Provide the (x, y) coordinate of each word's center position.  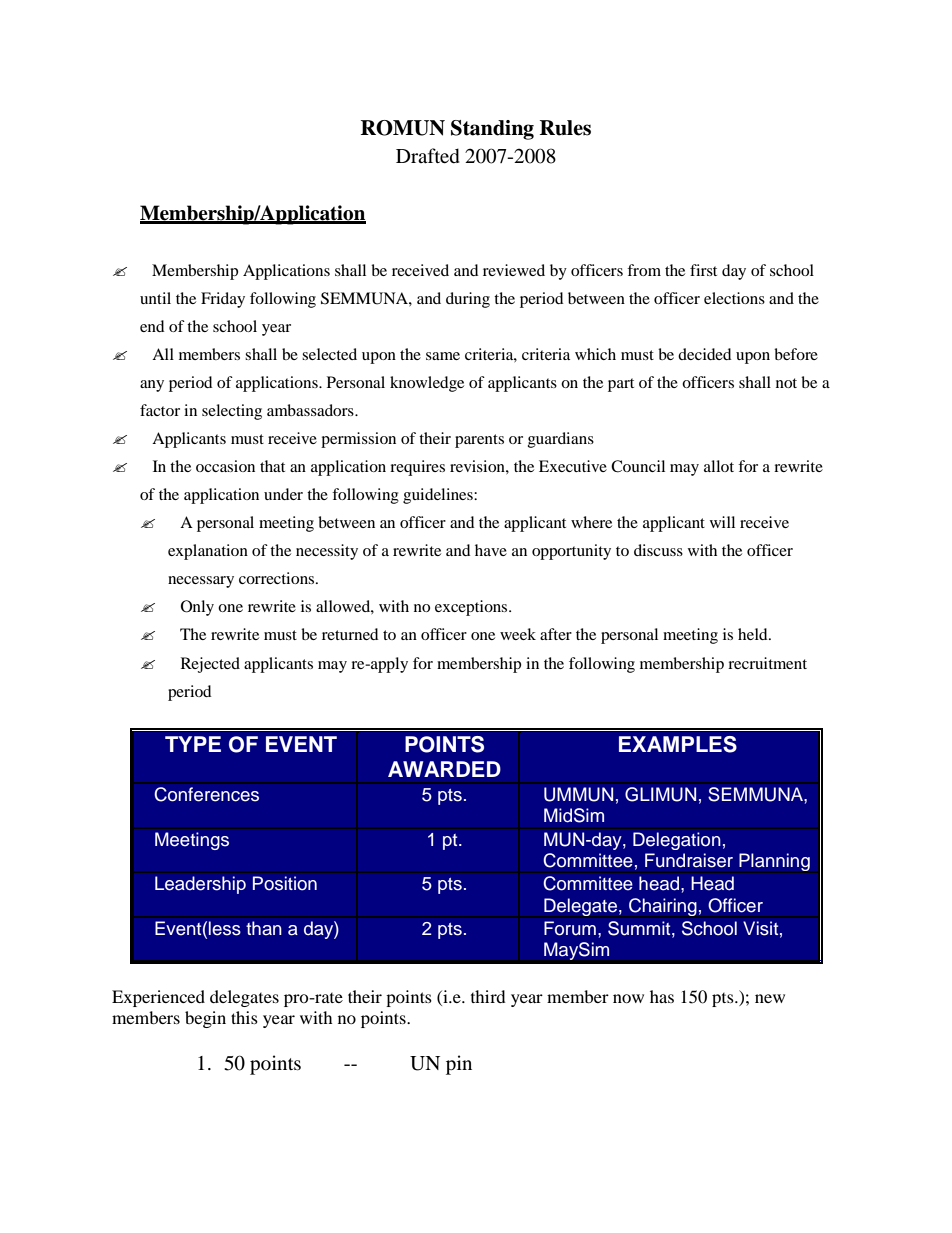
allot (719, 466)
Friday (223, 300)
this (244, 1017)
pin (459, 1065)
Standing (492, 130)
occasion (225, 466)
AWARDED (444, 769)
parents (479, 441)
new (770, 998)
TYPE (193, 744)
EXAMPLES (678, 744)
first (703, 270)
